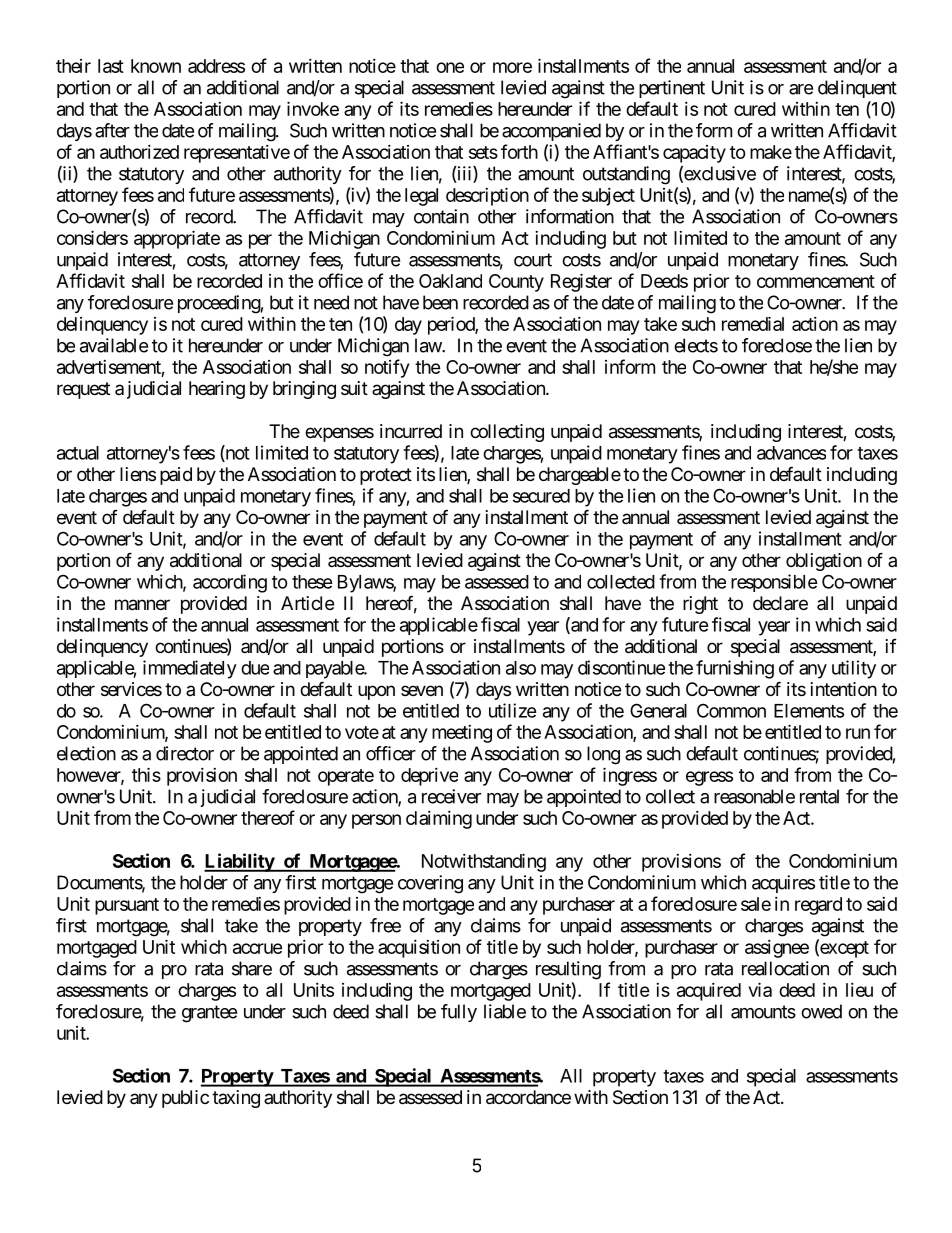 The width and height of the screenshot is (952, 1233). I want to click on public, so click(185, 1099).
